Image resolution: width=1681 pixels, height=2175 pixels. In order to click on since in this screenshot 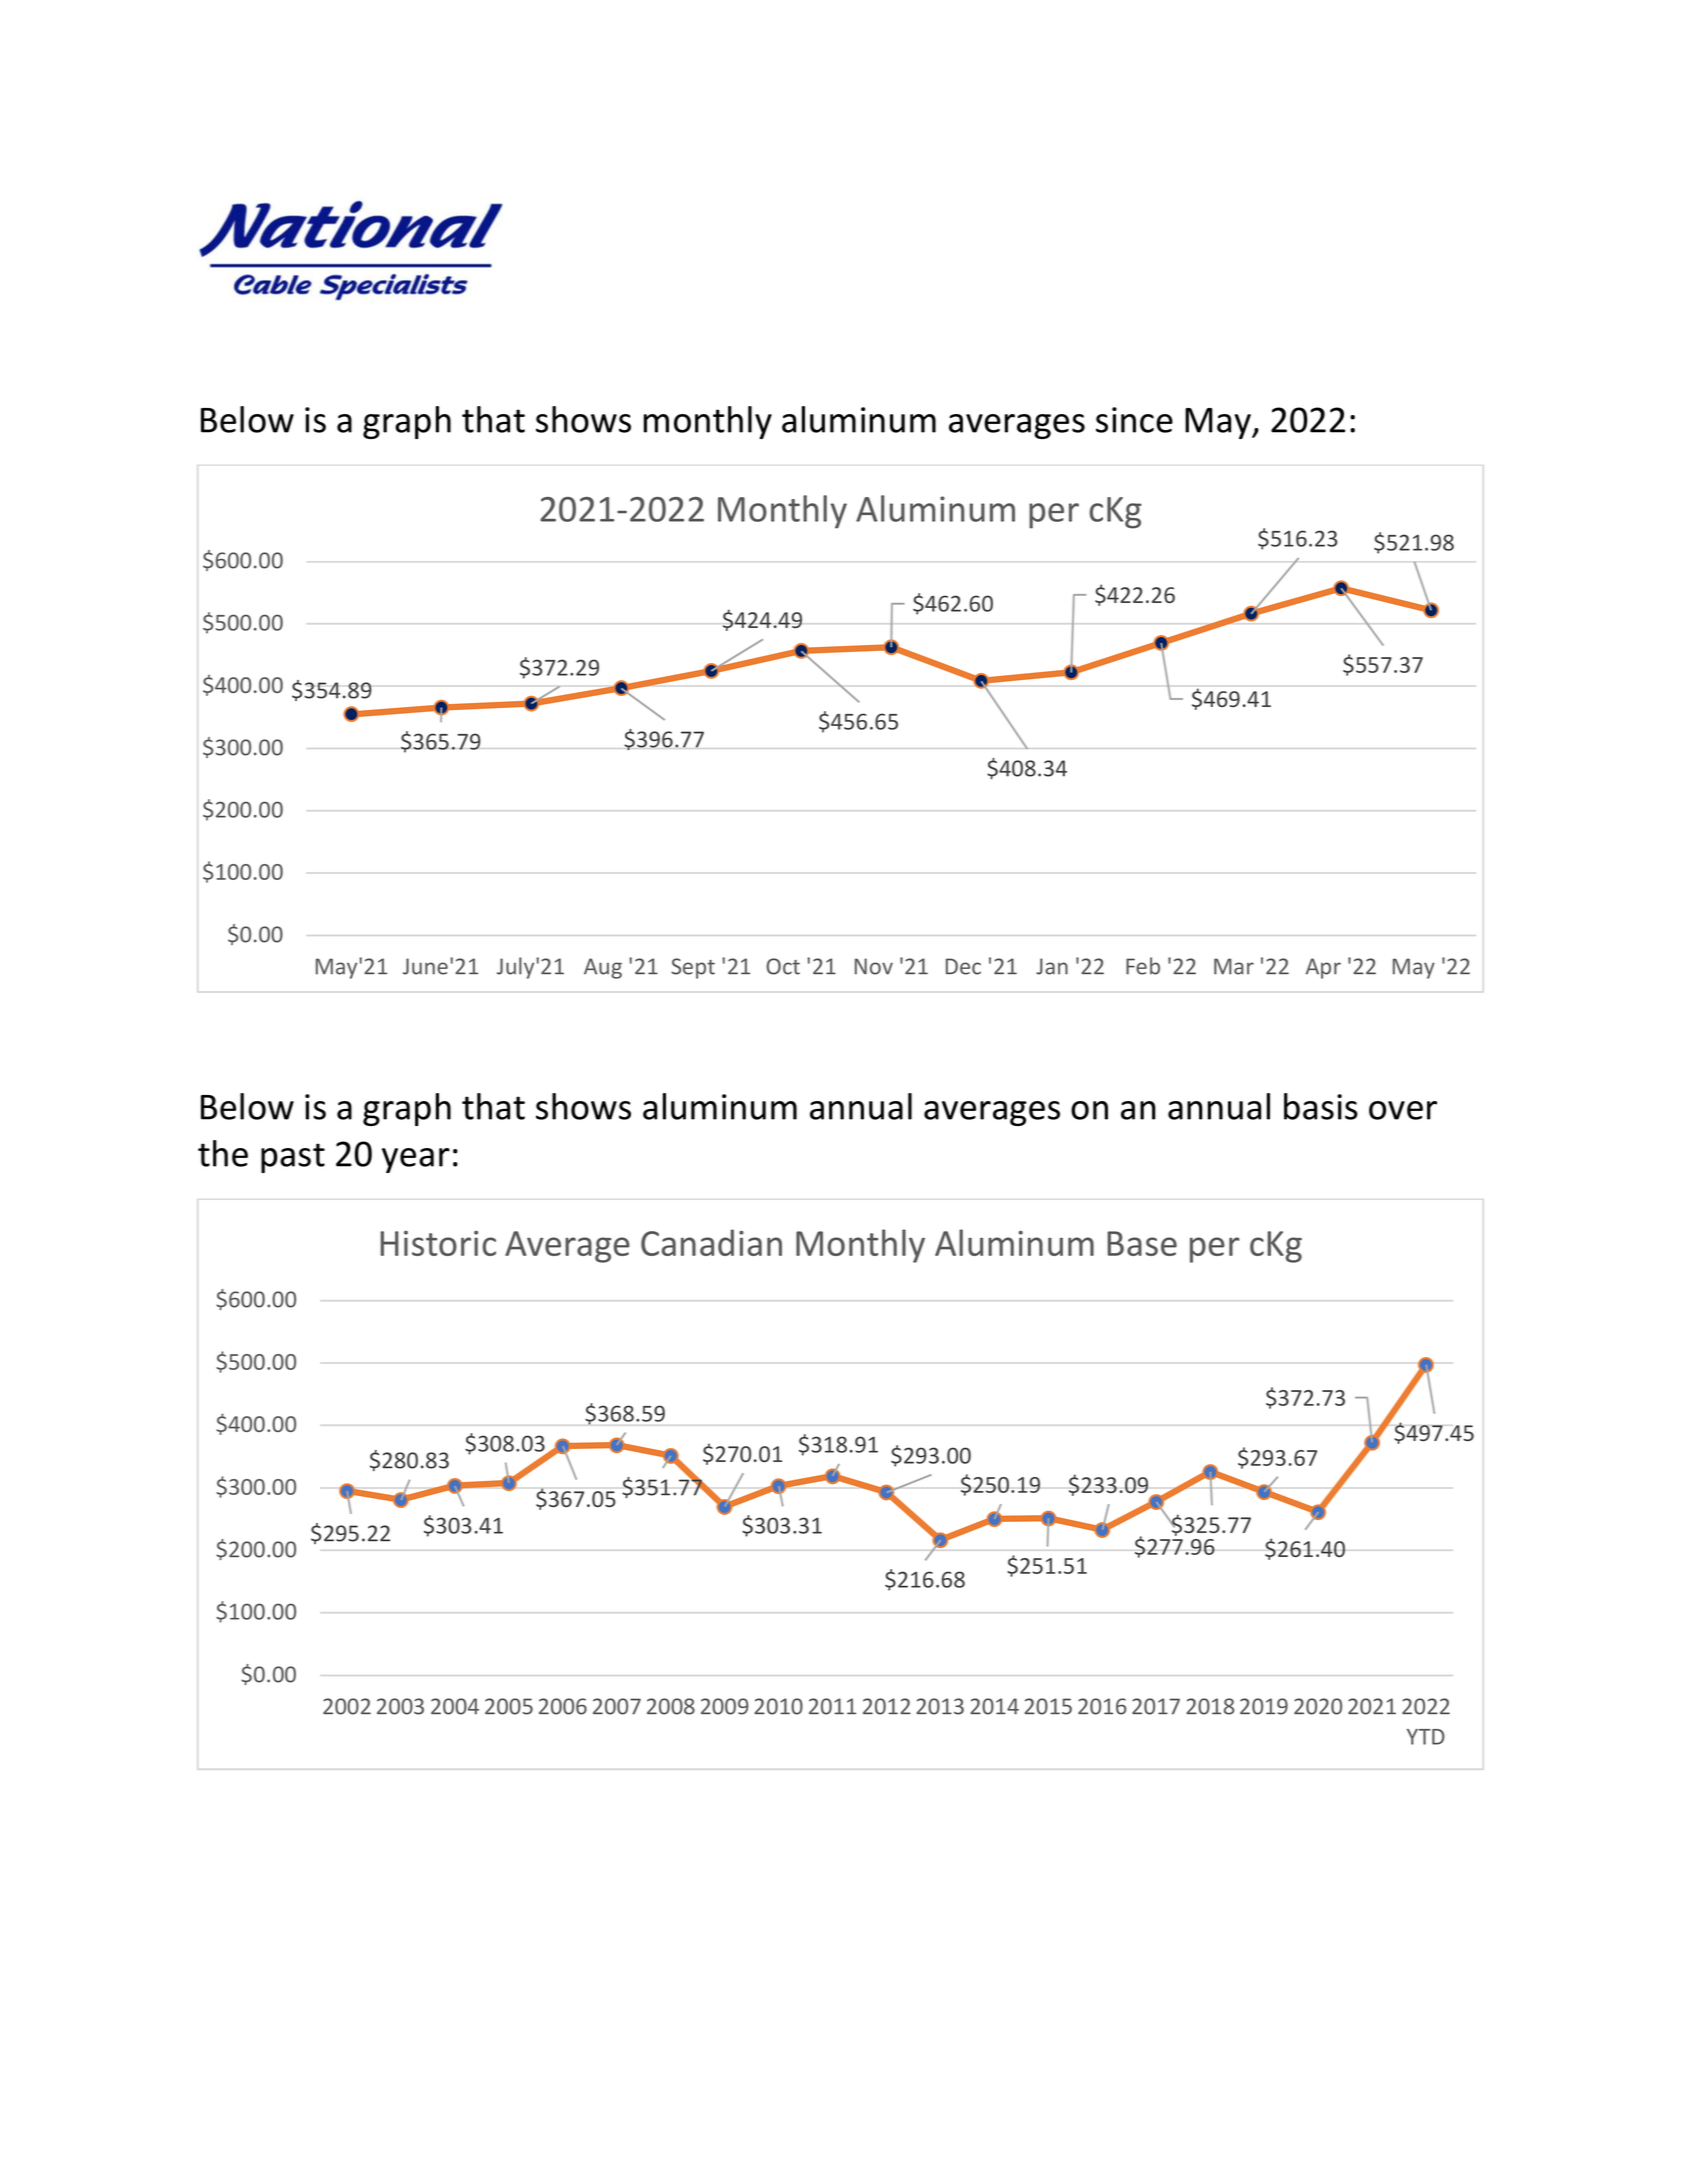, I will do `click(1134, 420)`.
